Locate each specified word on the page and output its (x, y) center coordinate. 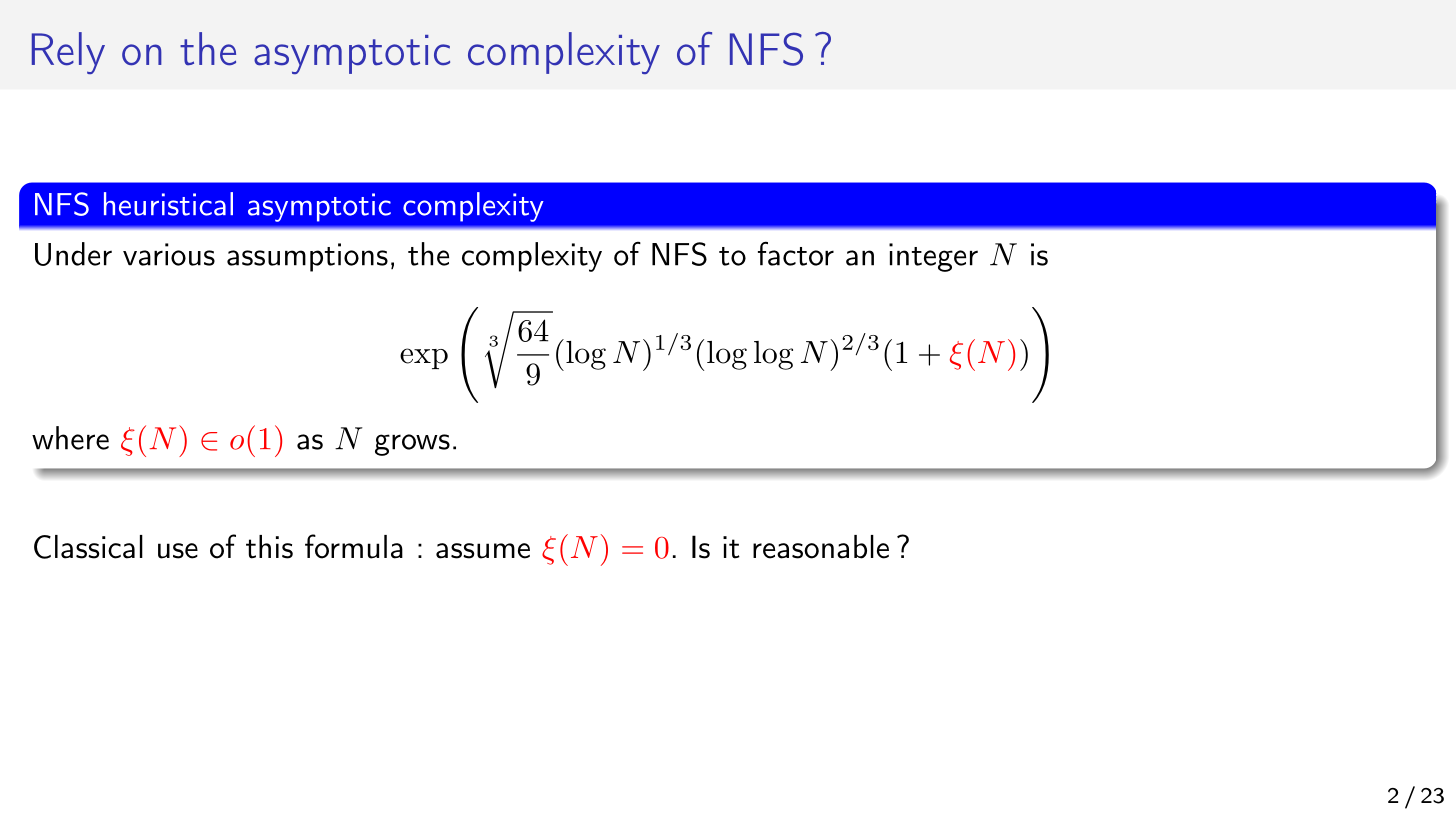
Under (73, 254)
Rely (68, 53)
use (178, 551)
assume (483, 551)
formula (354, 546)
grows (412, 445)
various (169, 254)
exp (424, 358)
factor (796, 253)
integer (933, 257)
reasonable (821, 547)
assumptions (307, 257)
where (70, 438)
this (269, 547)
